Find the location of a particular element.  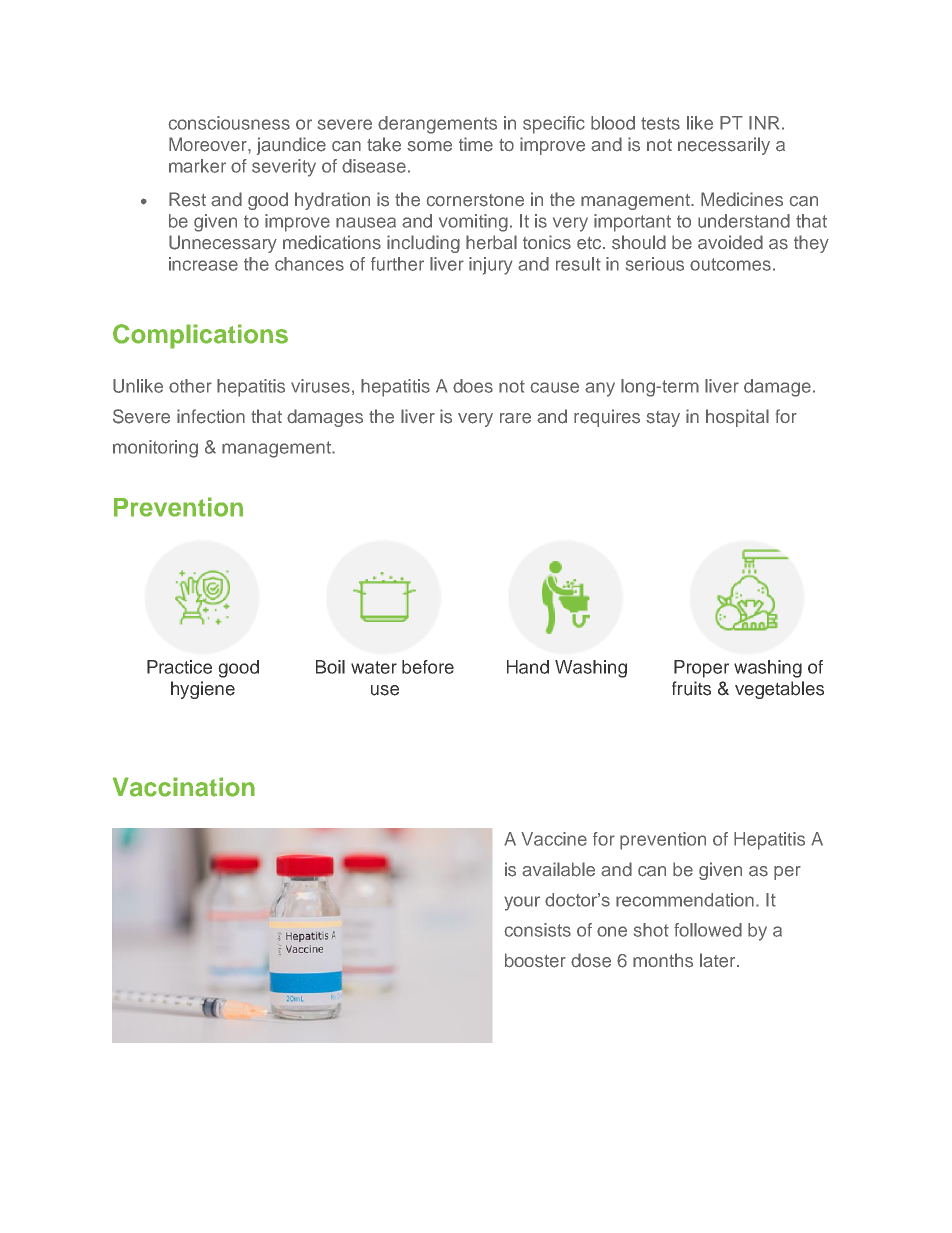

infection is located at coordinates (211, 416).
